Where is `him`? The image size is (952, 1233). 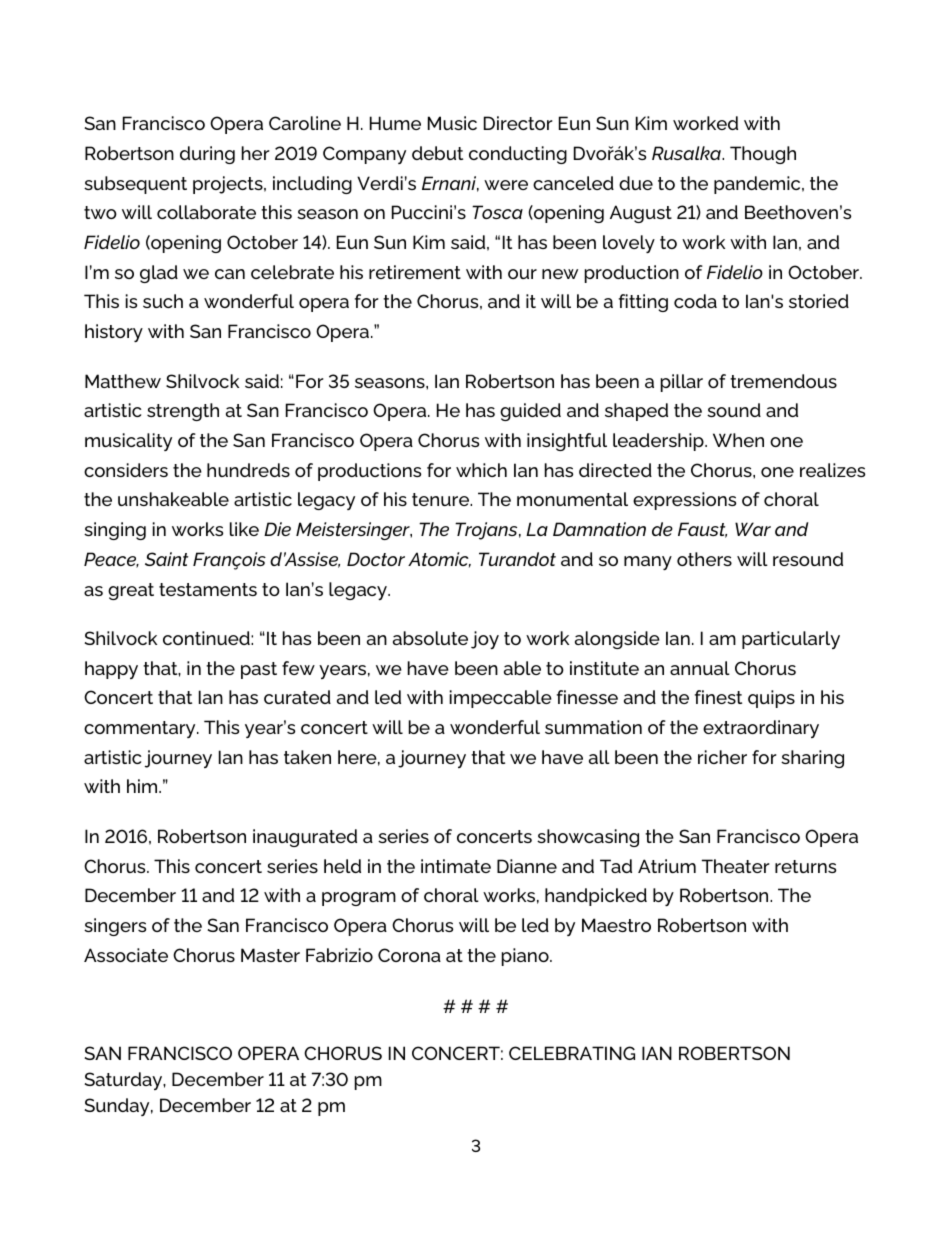 him is located at coordinates (143, 786).
